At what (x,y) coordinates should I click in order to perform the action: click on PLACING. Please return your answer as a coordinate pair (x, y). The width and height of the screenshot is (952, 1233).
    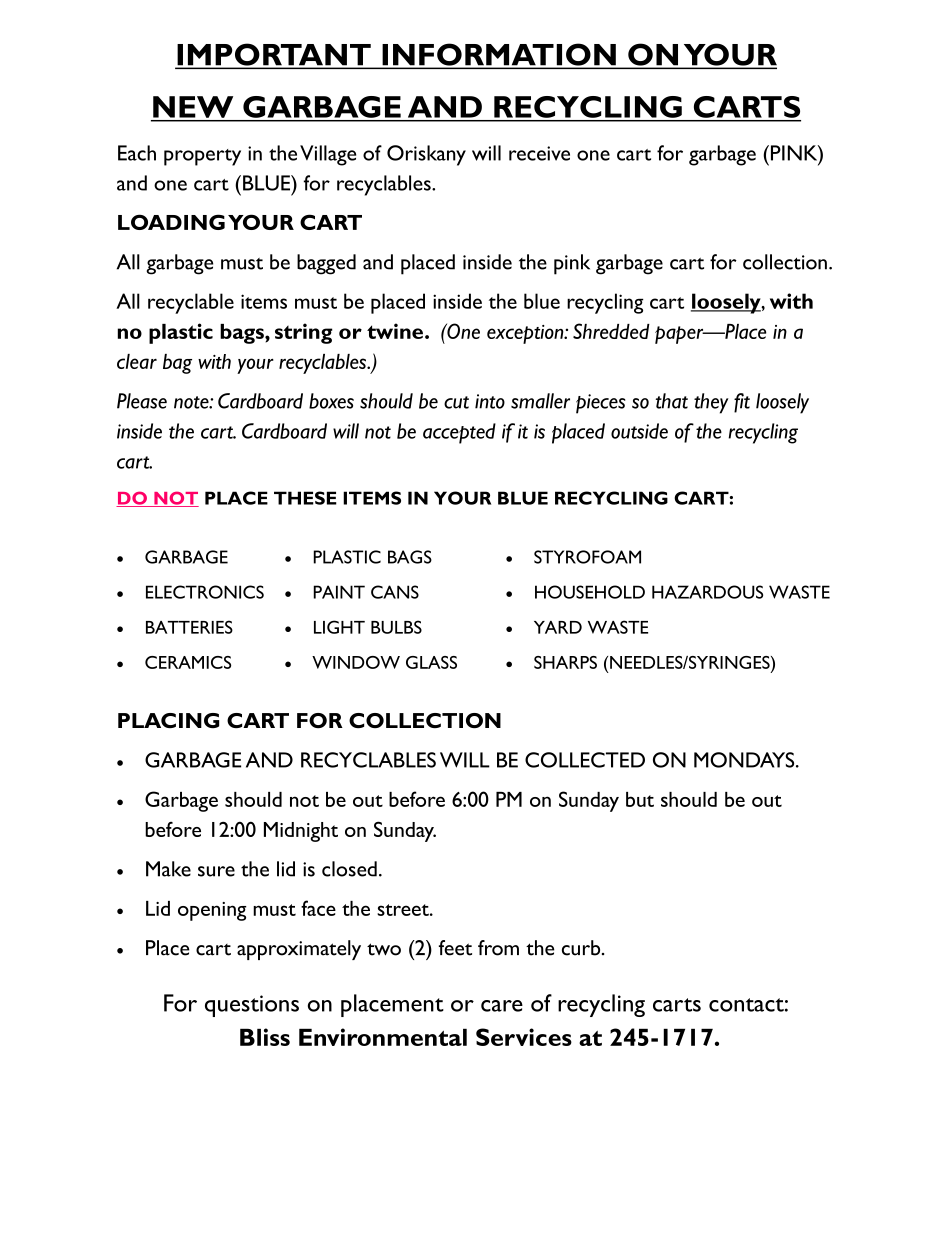
    Looking at the image, I should click on (168, 720).
